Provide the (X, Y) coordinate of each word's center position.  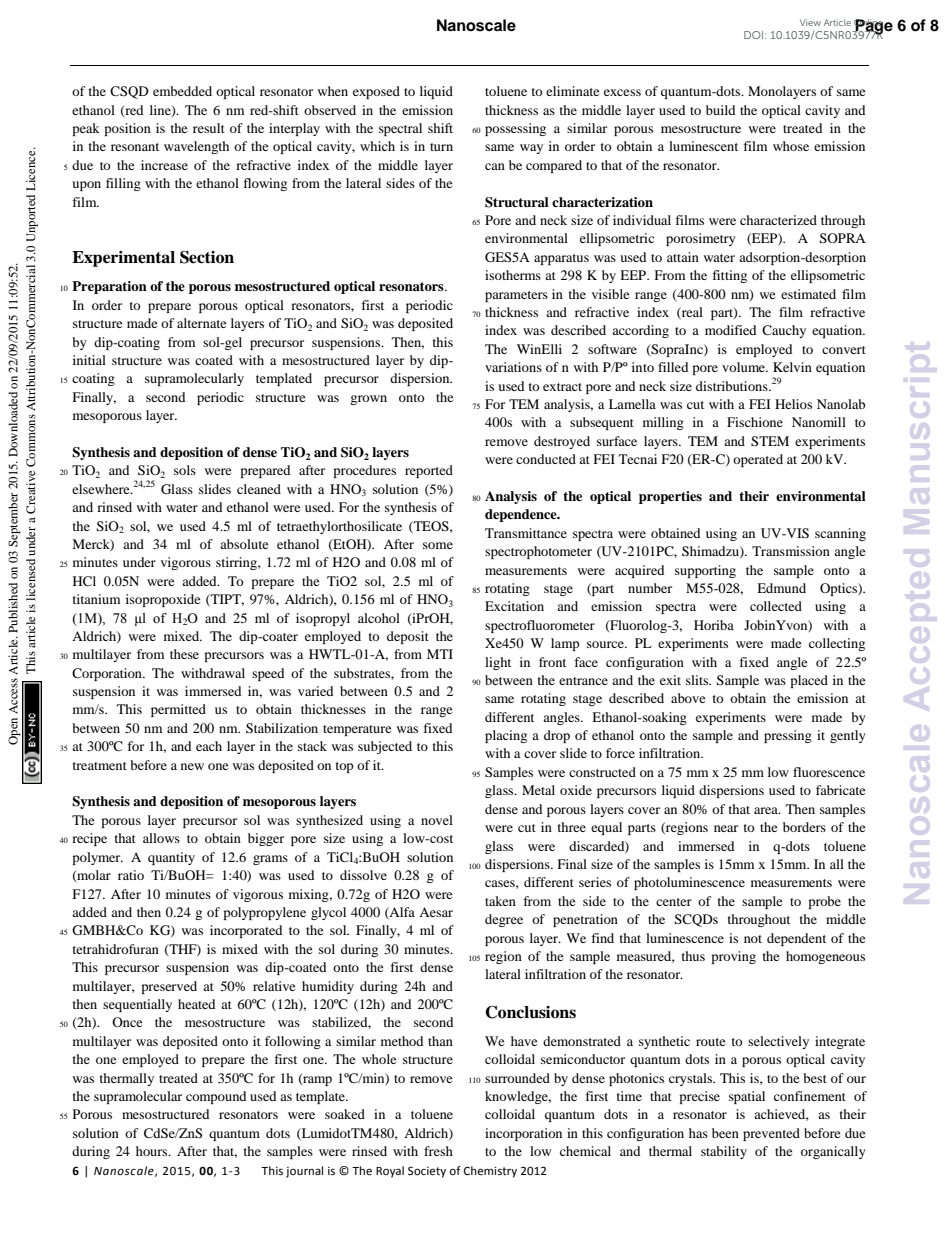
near (726, 828)
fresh (438, 1151)
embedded (182, 91)
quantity (171, 858)
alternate (201, 323)
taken (500, 901)
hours (153, 1151)
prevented (771, 1134)
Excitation (514, 606)
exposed (376, 92)
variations (513, 367)
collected (776, 606)
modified (730, 330)
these (184, 654)
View (810, 22)
